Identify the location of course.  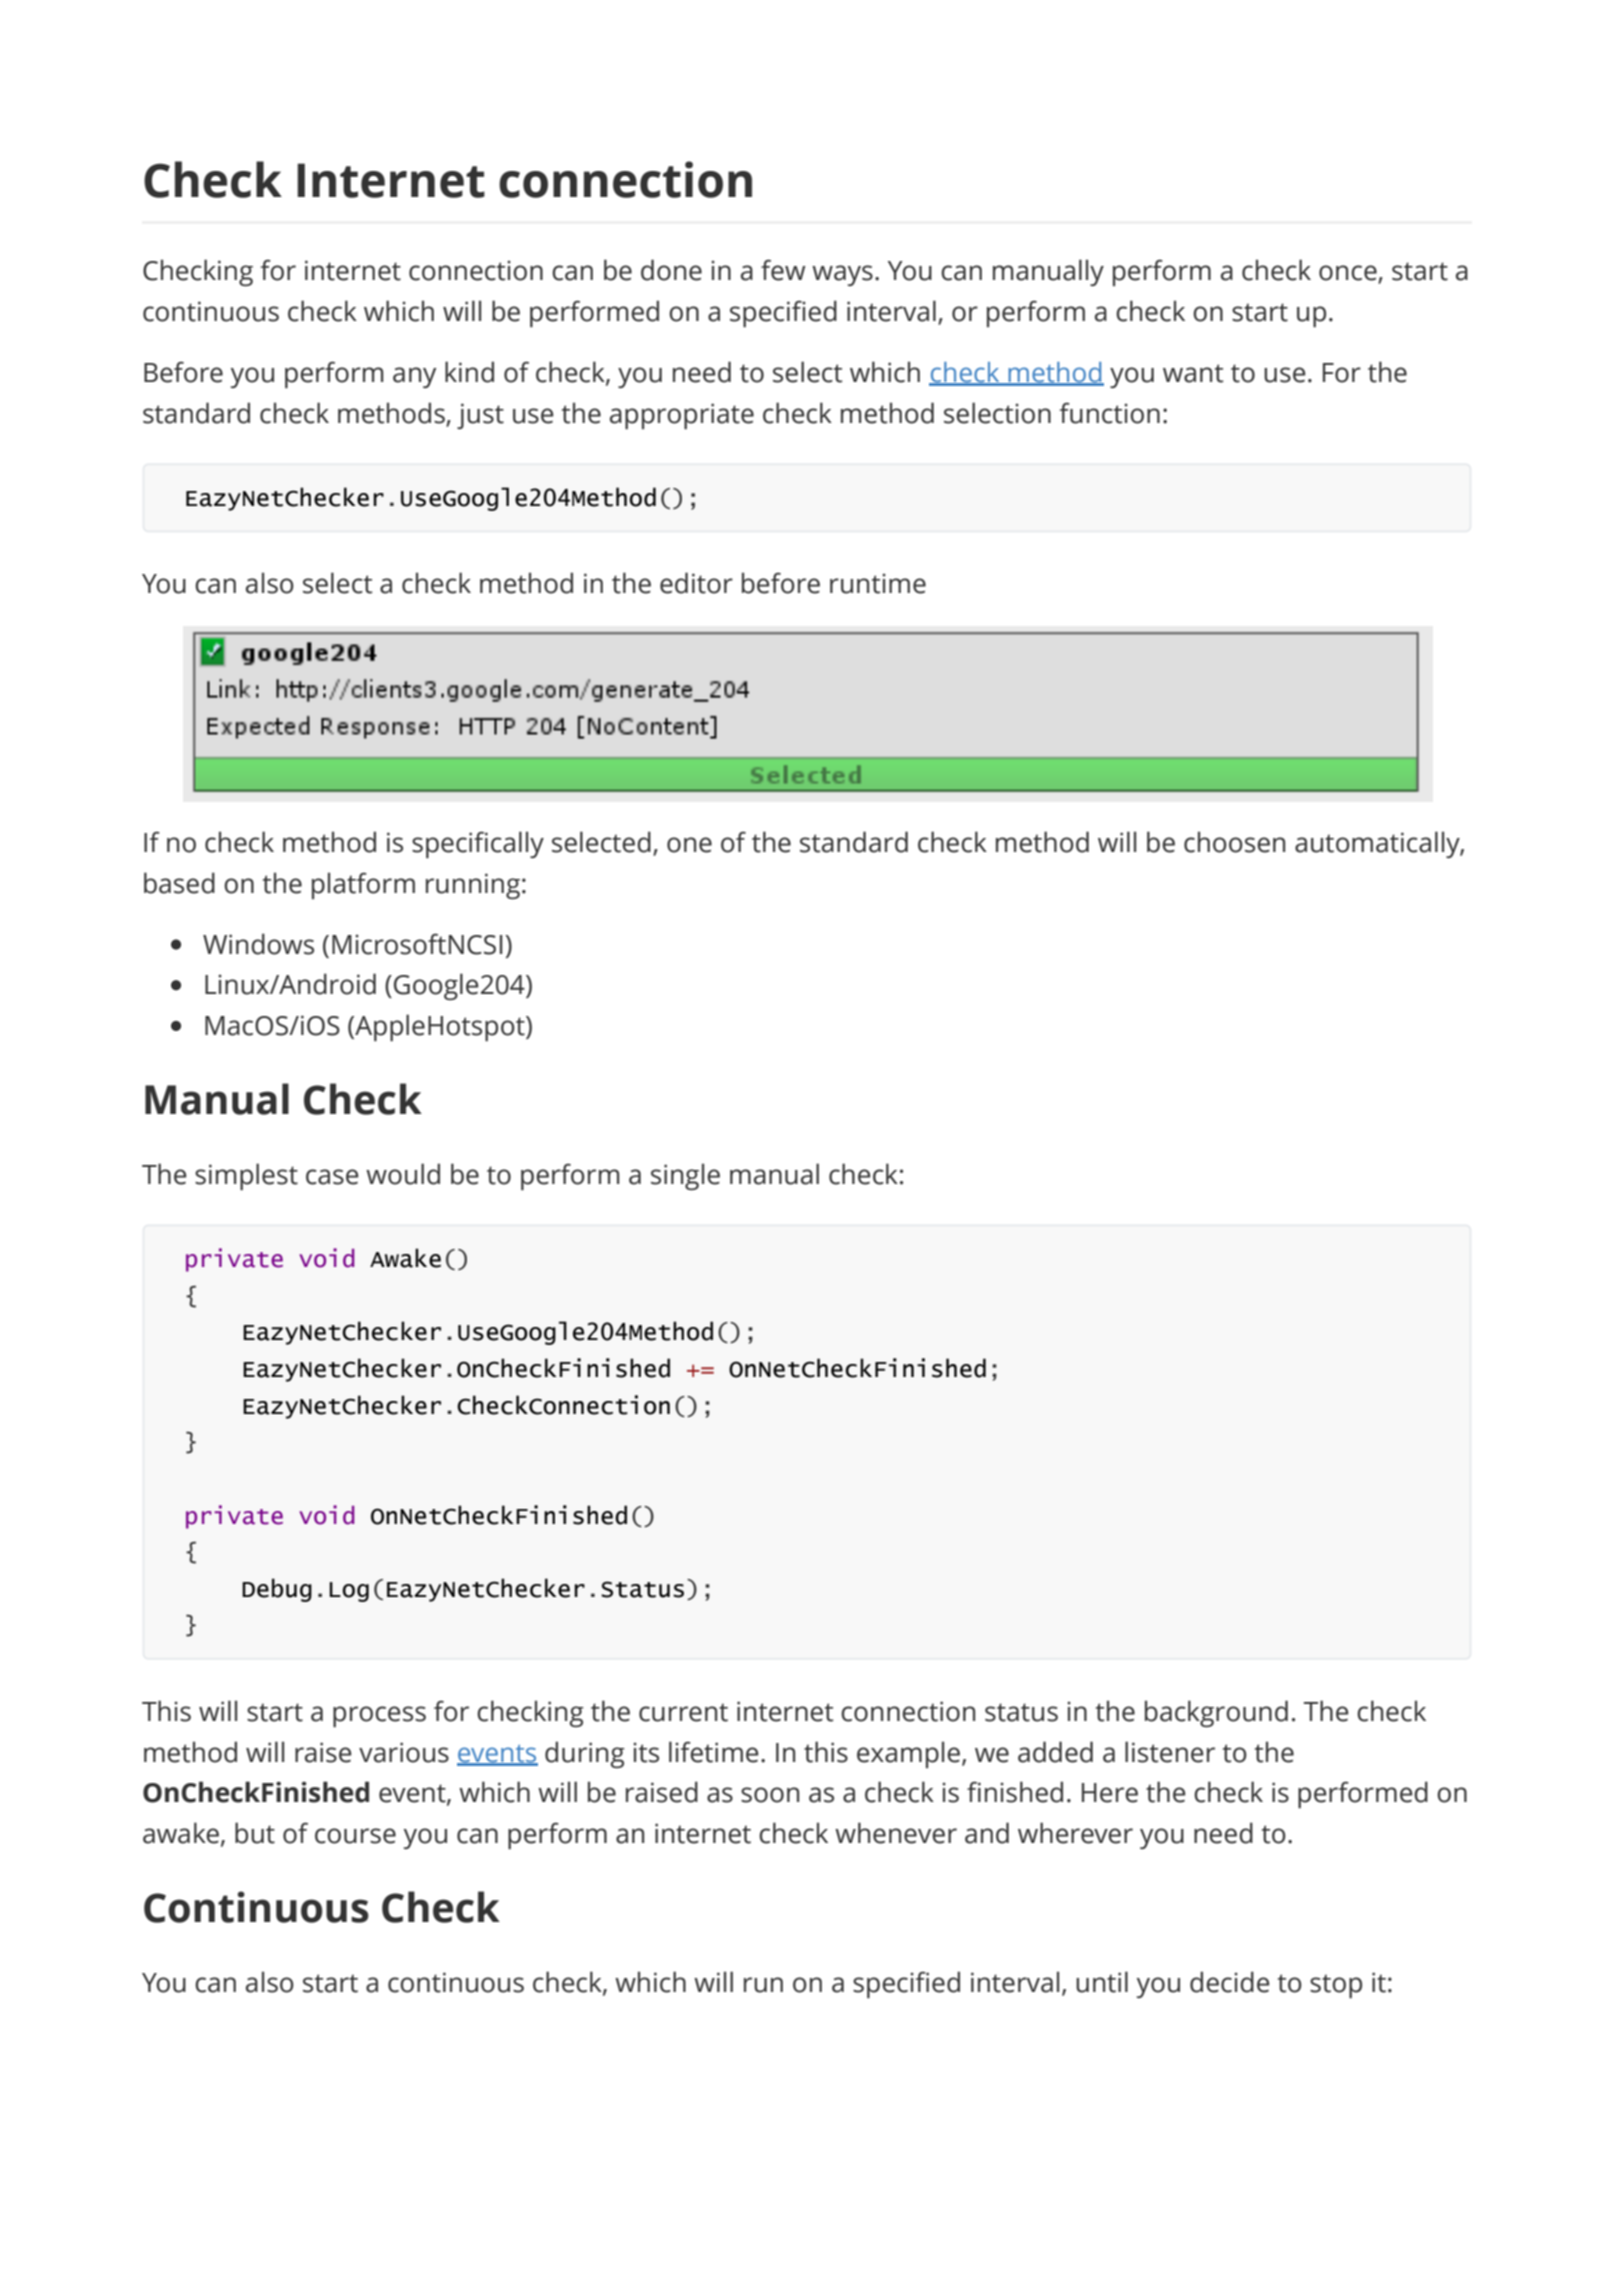
(355, 1836).
